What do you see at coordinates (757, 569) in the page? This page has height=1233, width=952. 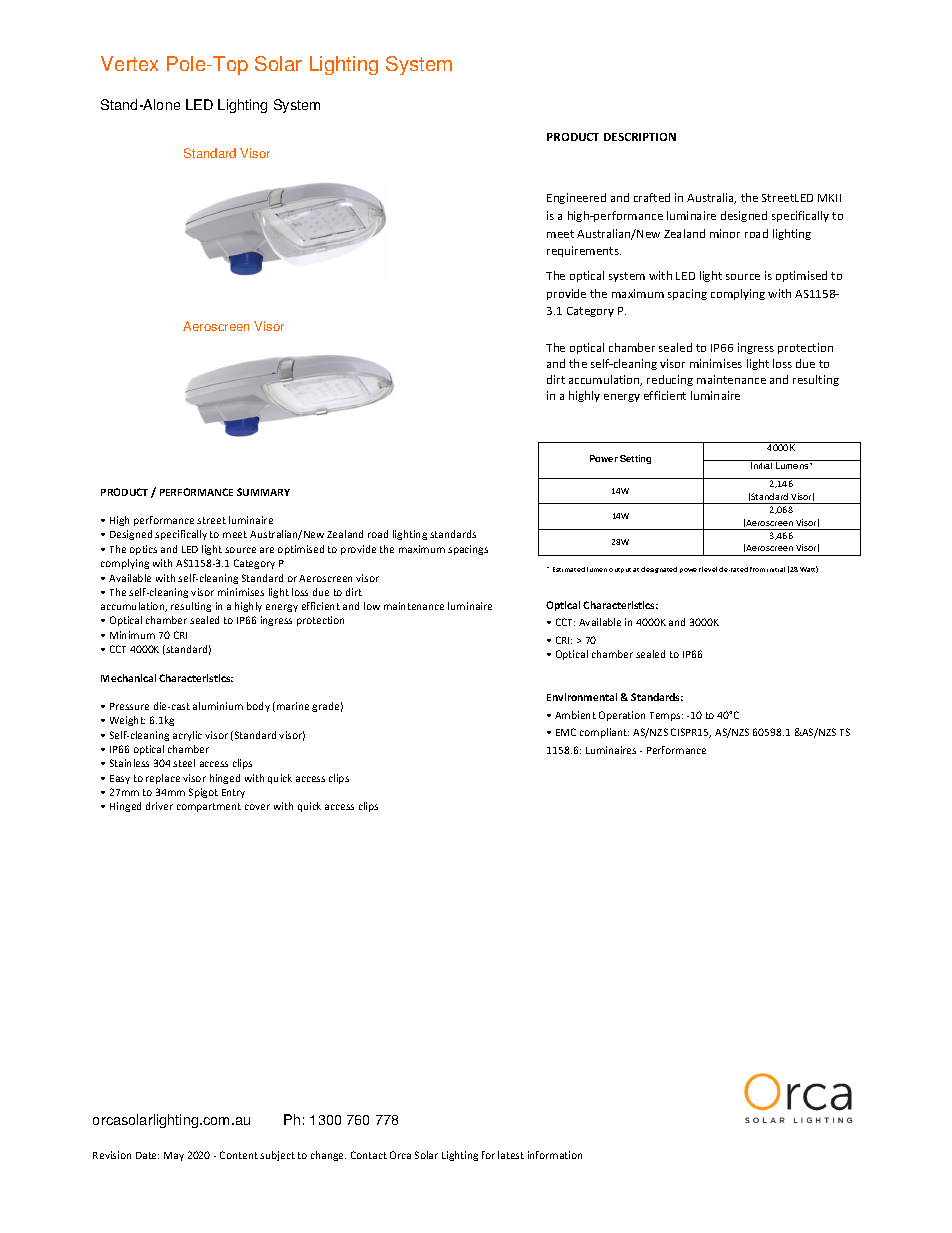 I see `from` at bounding box center [757, 569].
